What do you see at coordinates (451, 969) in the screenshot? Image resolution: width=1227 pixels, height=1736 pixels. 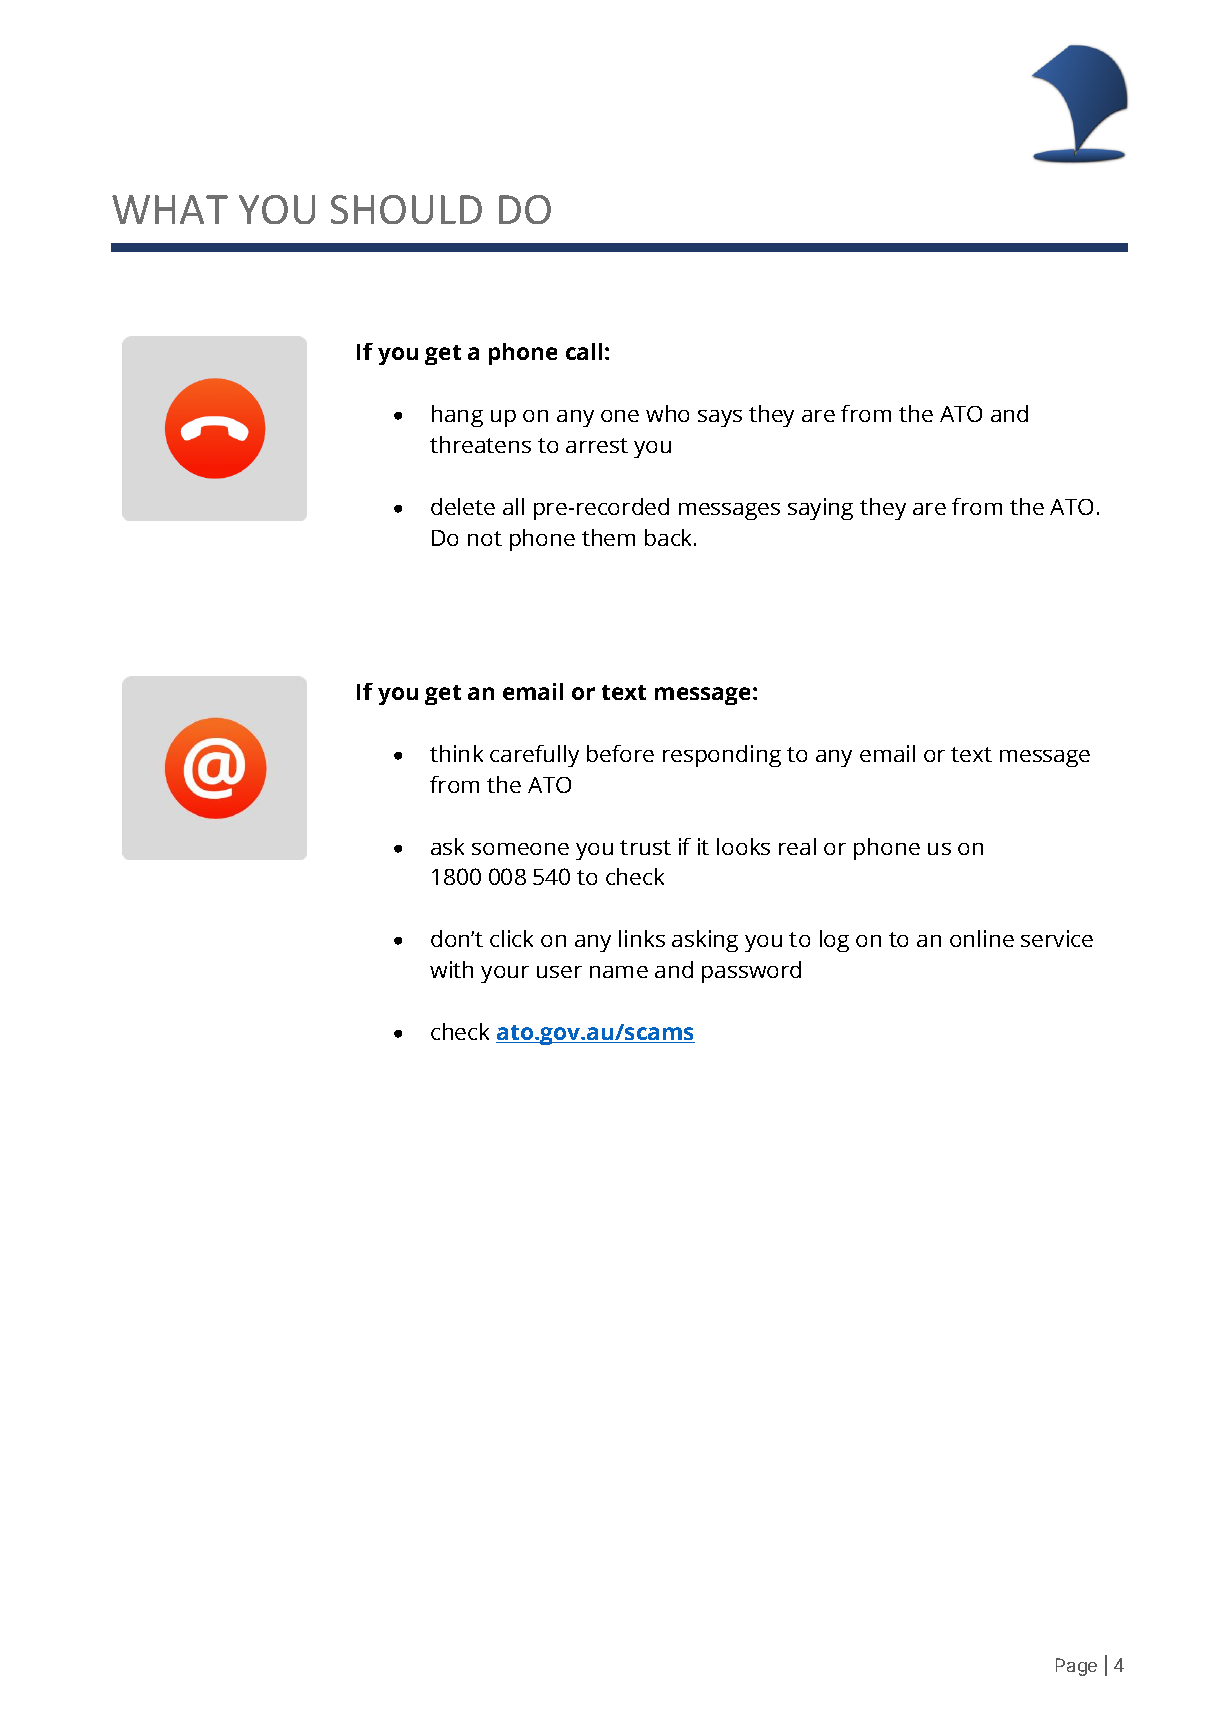 I see `with` at bounding box center [451, 969].
